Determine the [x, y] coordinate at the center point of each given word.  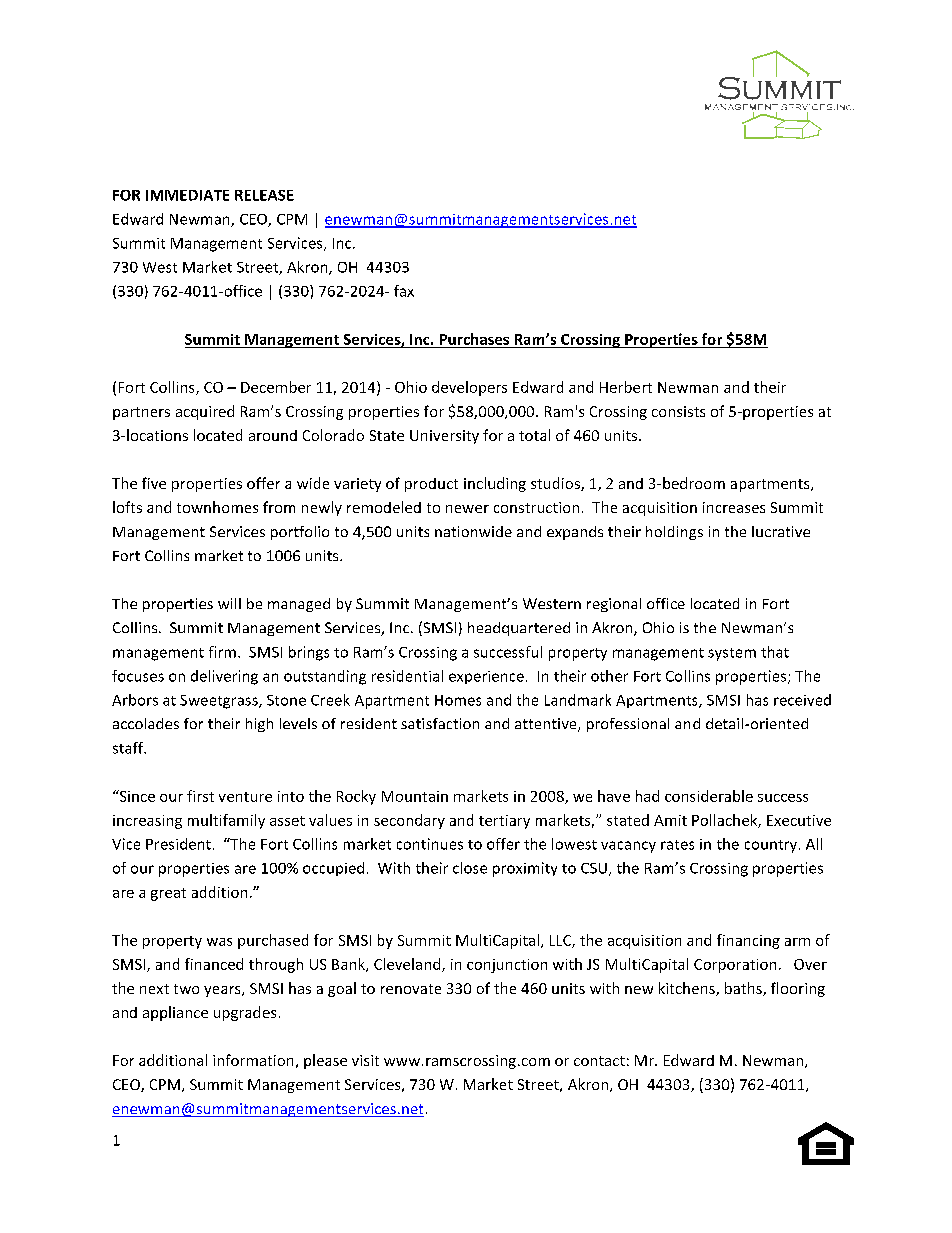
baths [744, 989]
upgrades [245, 1013]
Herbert [626, 387]
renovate [411, 989]
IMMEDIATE [187, 195]
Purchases [474, 339]
